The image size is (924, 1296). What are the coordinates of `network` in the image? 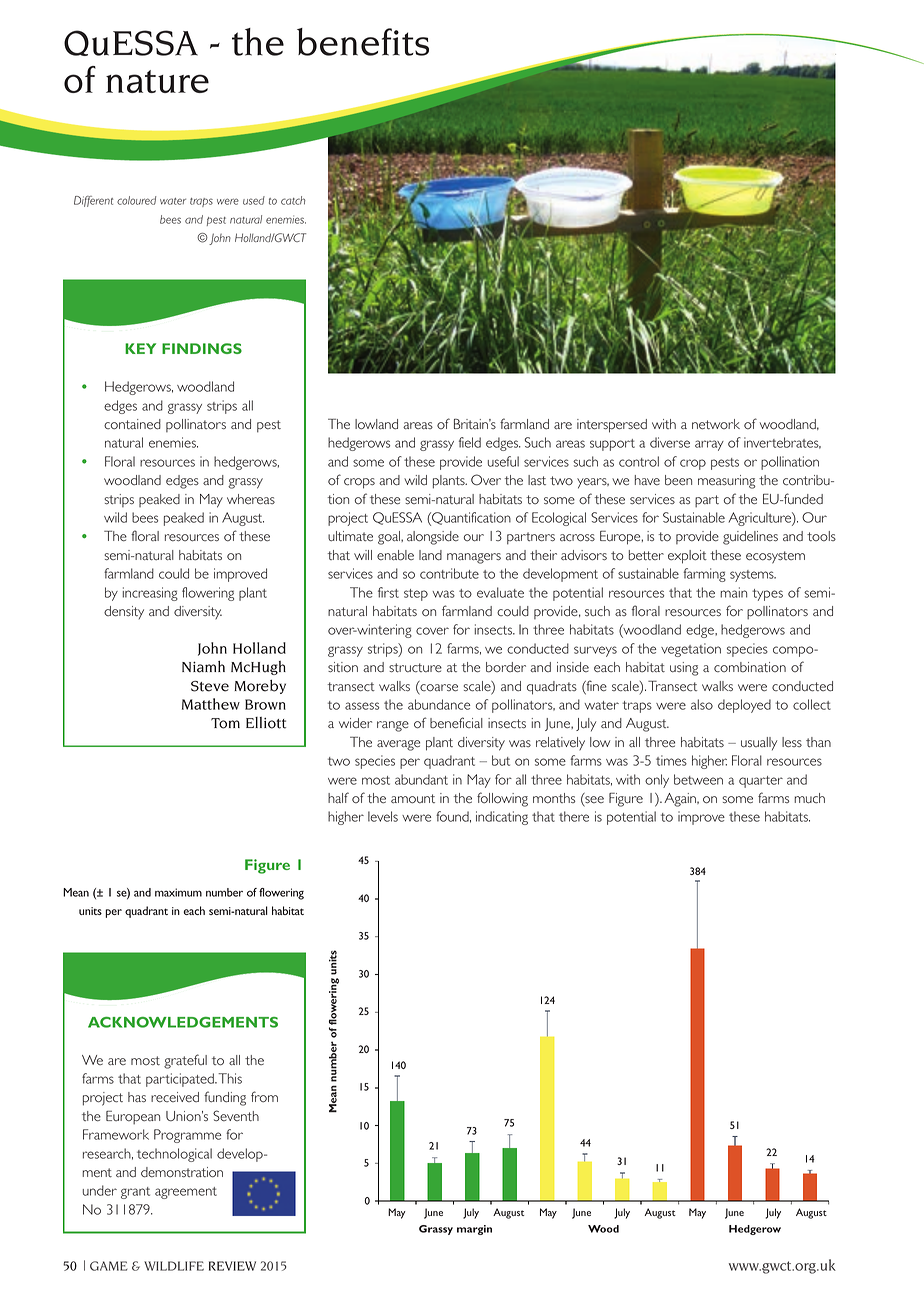 It's located at (716, 424).
